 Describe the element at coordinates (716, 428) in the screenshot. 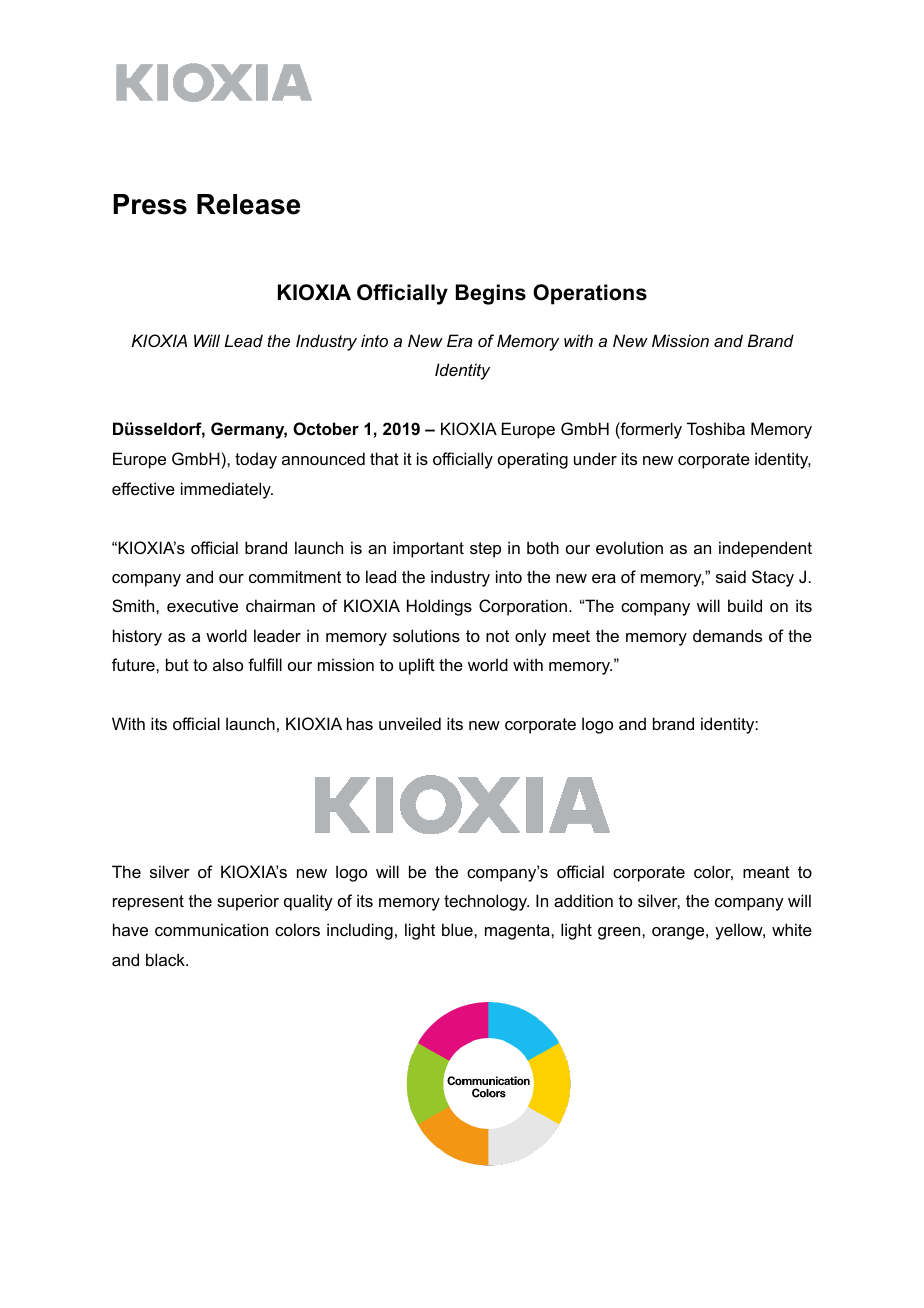

I see `Toshiba` at that location.
